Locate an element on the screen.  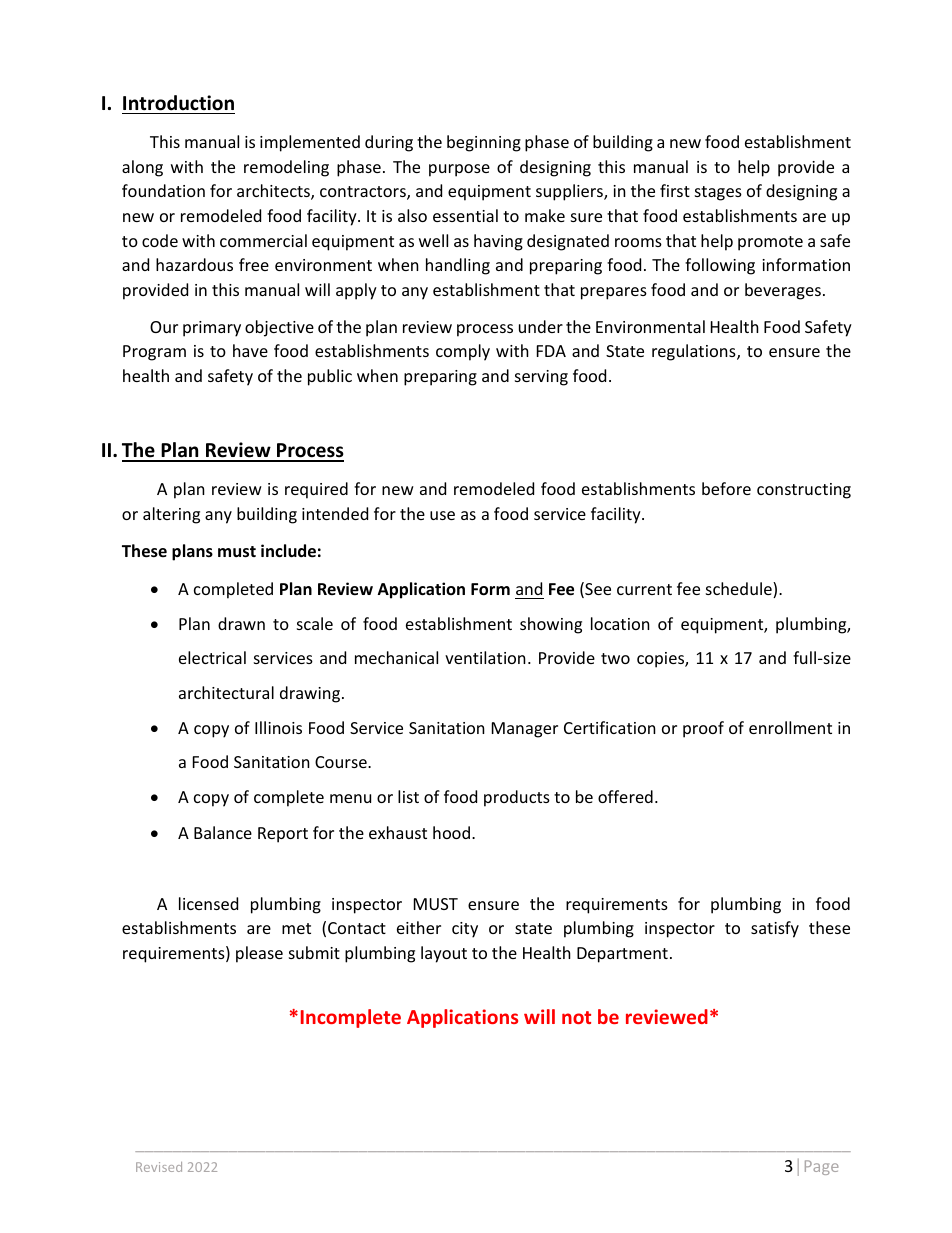
Department is located at coordinates (622, 955).
